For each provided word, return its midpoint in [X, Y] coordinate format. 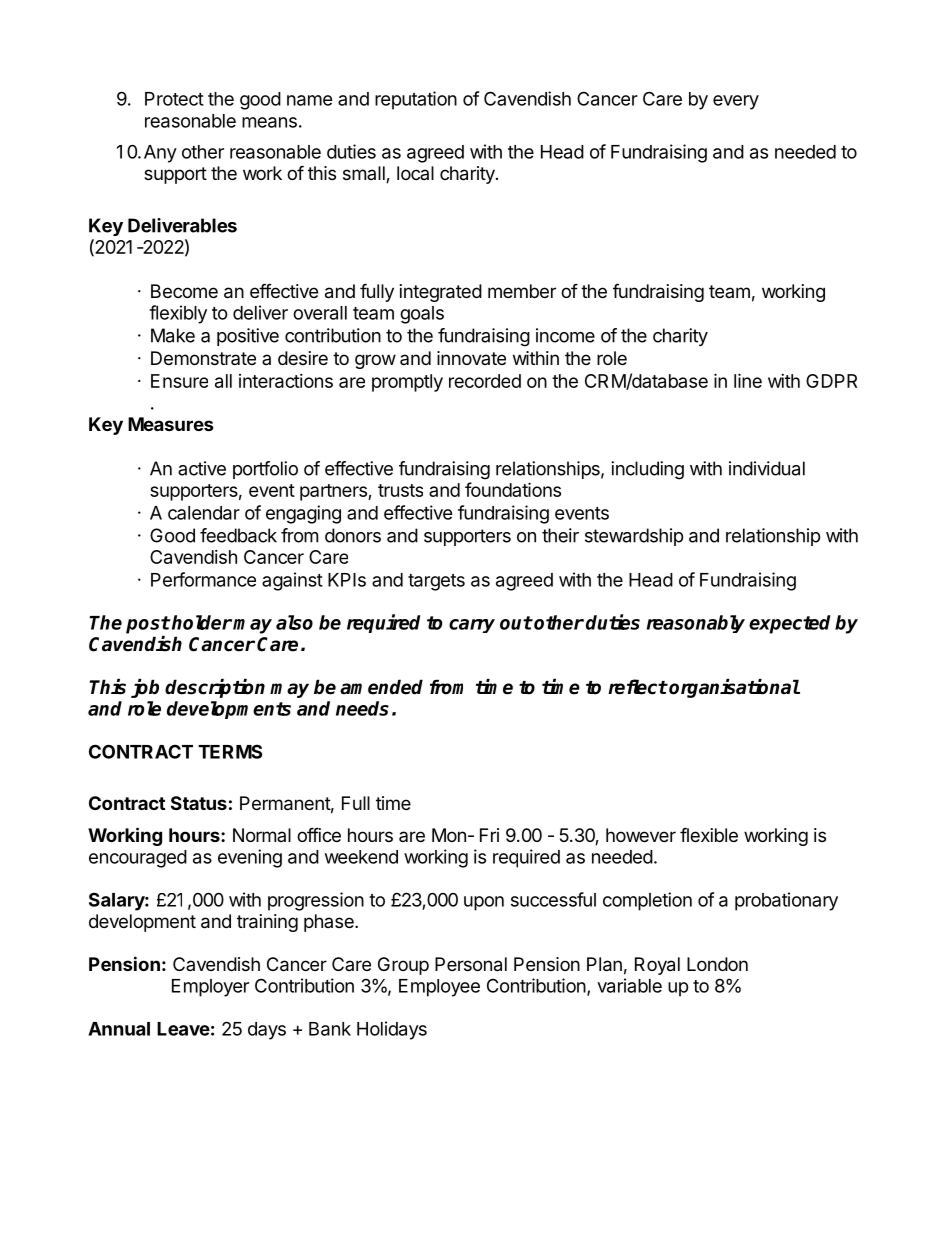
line [748, 380]
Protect [174, 99]
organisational [733, 688]
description [215, 688]
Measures [171, 424]
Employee [439, 988]
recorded [485, 381]
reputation [416, 100]
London [717, 964]
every [736, 102]
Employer [210, 988]
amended [381, 687]
